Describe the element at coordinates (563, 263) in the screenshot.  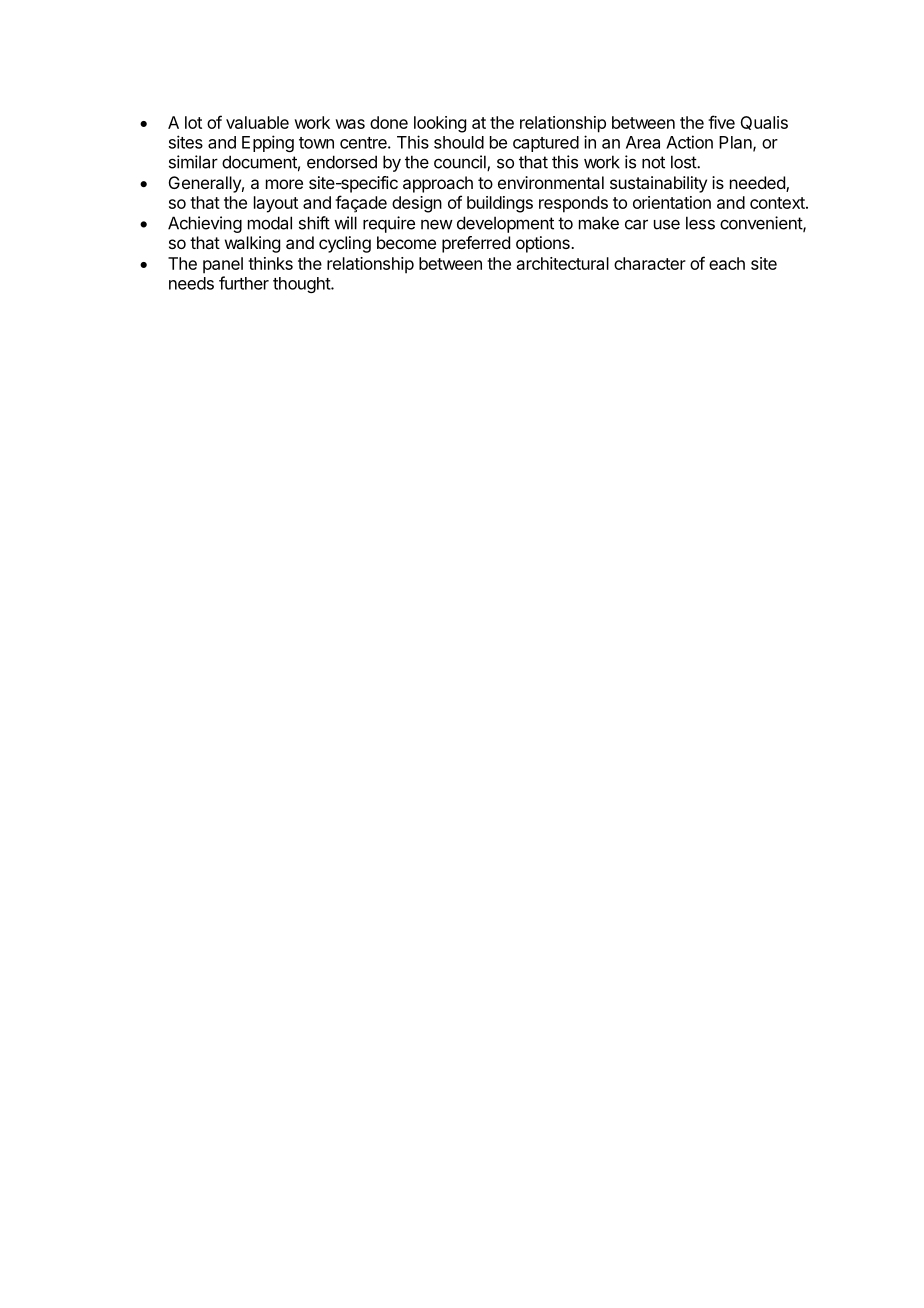
I see `architectural` at that location.
